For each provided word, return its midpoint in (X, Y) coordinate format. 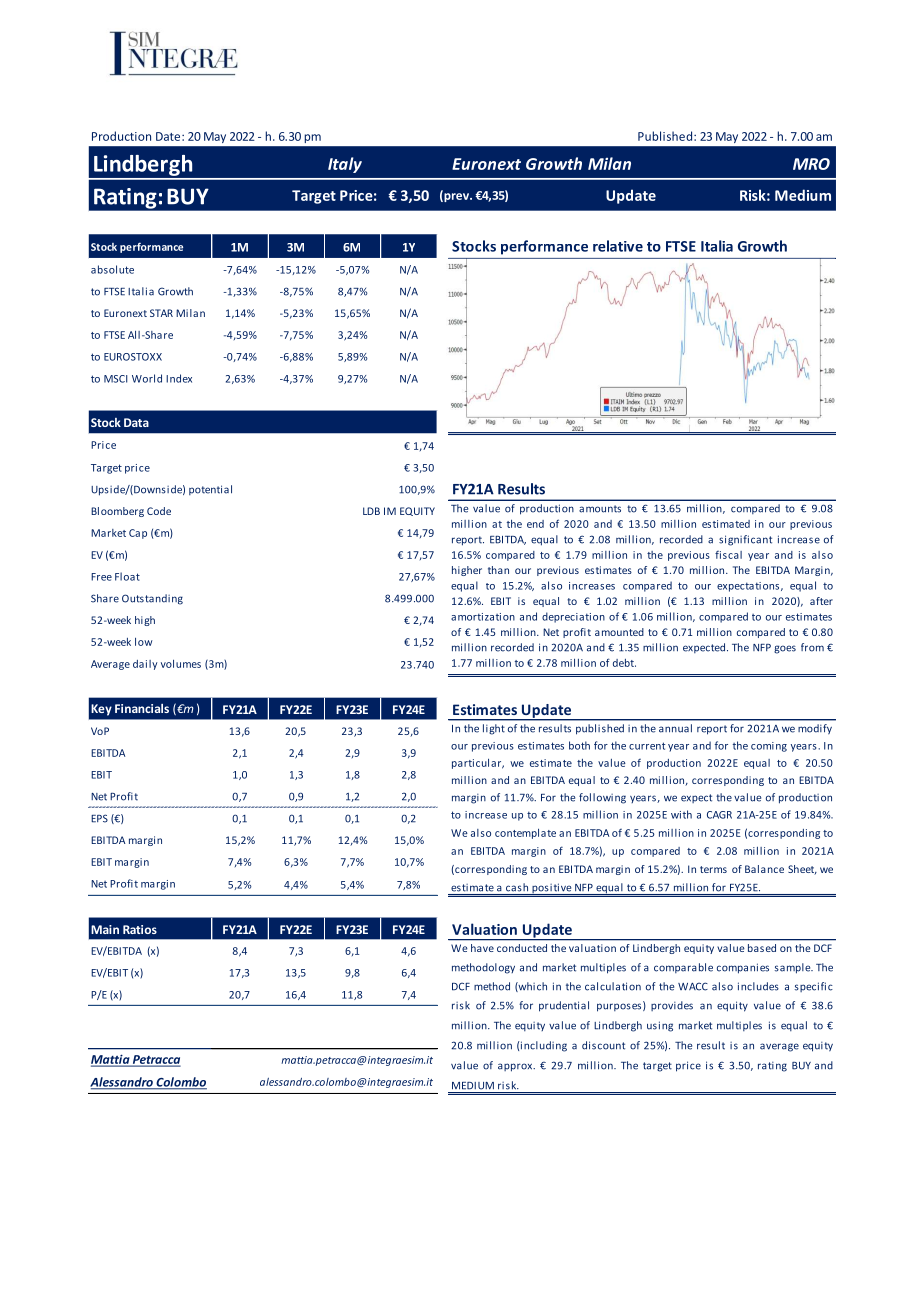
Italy (345, 165)
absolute (112, 269)
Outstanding (152, 599)
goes (785, 649)
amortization (483, 617)
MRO (811, 164)
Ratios (140, 929)
